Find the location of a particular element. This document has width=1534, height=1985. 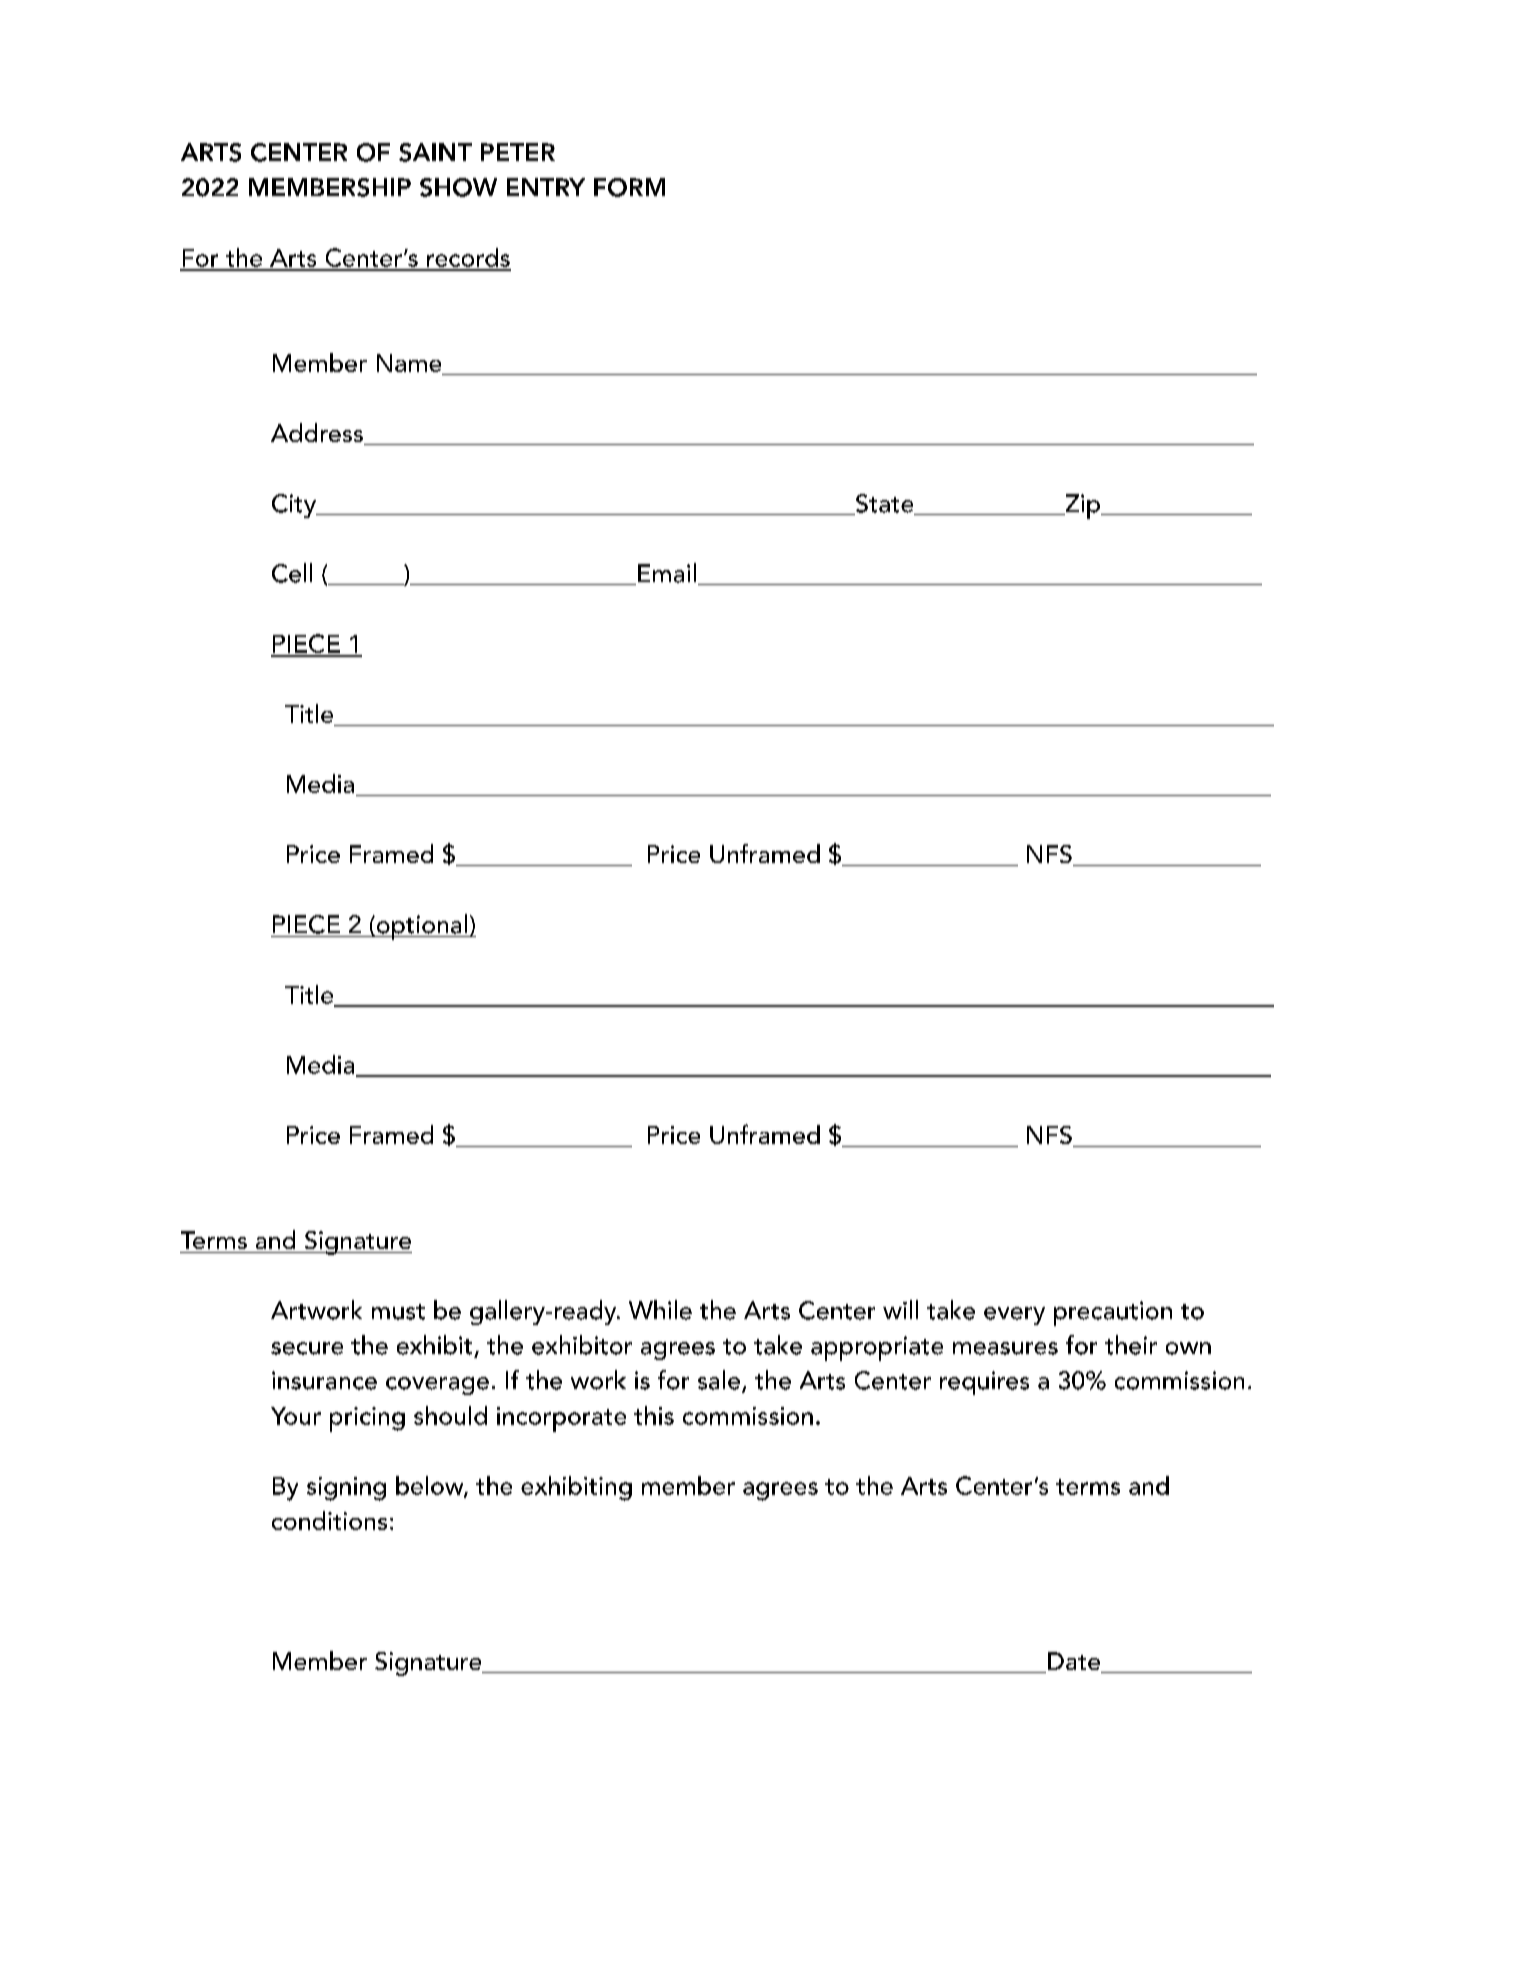

ENTRY is located at coordinates (546, 187).
